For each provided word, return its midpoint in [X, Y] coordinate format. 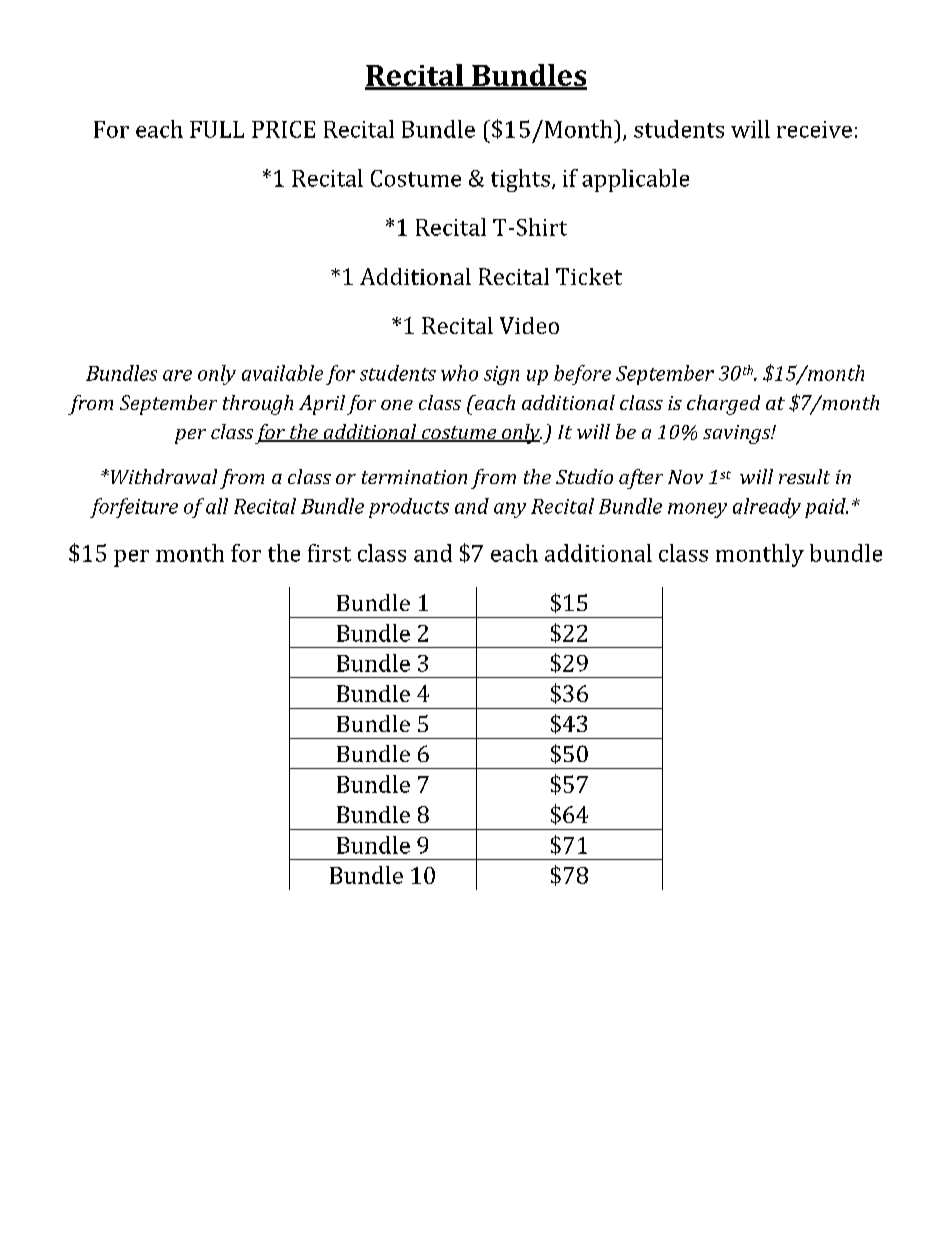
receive [814, 129]
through [258, 405]
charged [723, 405]
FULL [217, 129]
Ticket [589, 276]
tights [520, 180]
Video [529, 325]
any [510, 510]
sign [501, 375]
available [282, 373]
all [217, 506]
